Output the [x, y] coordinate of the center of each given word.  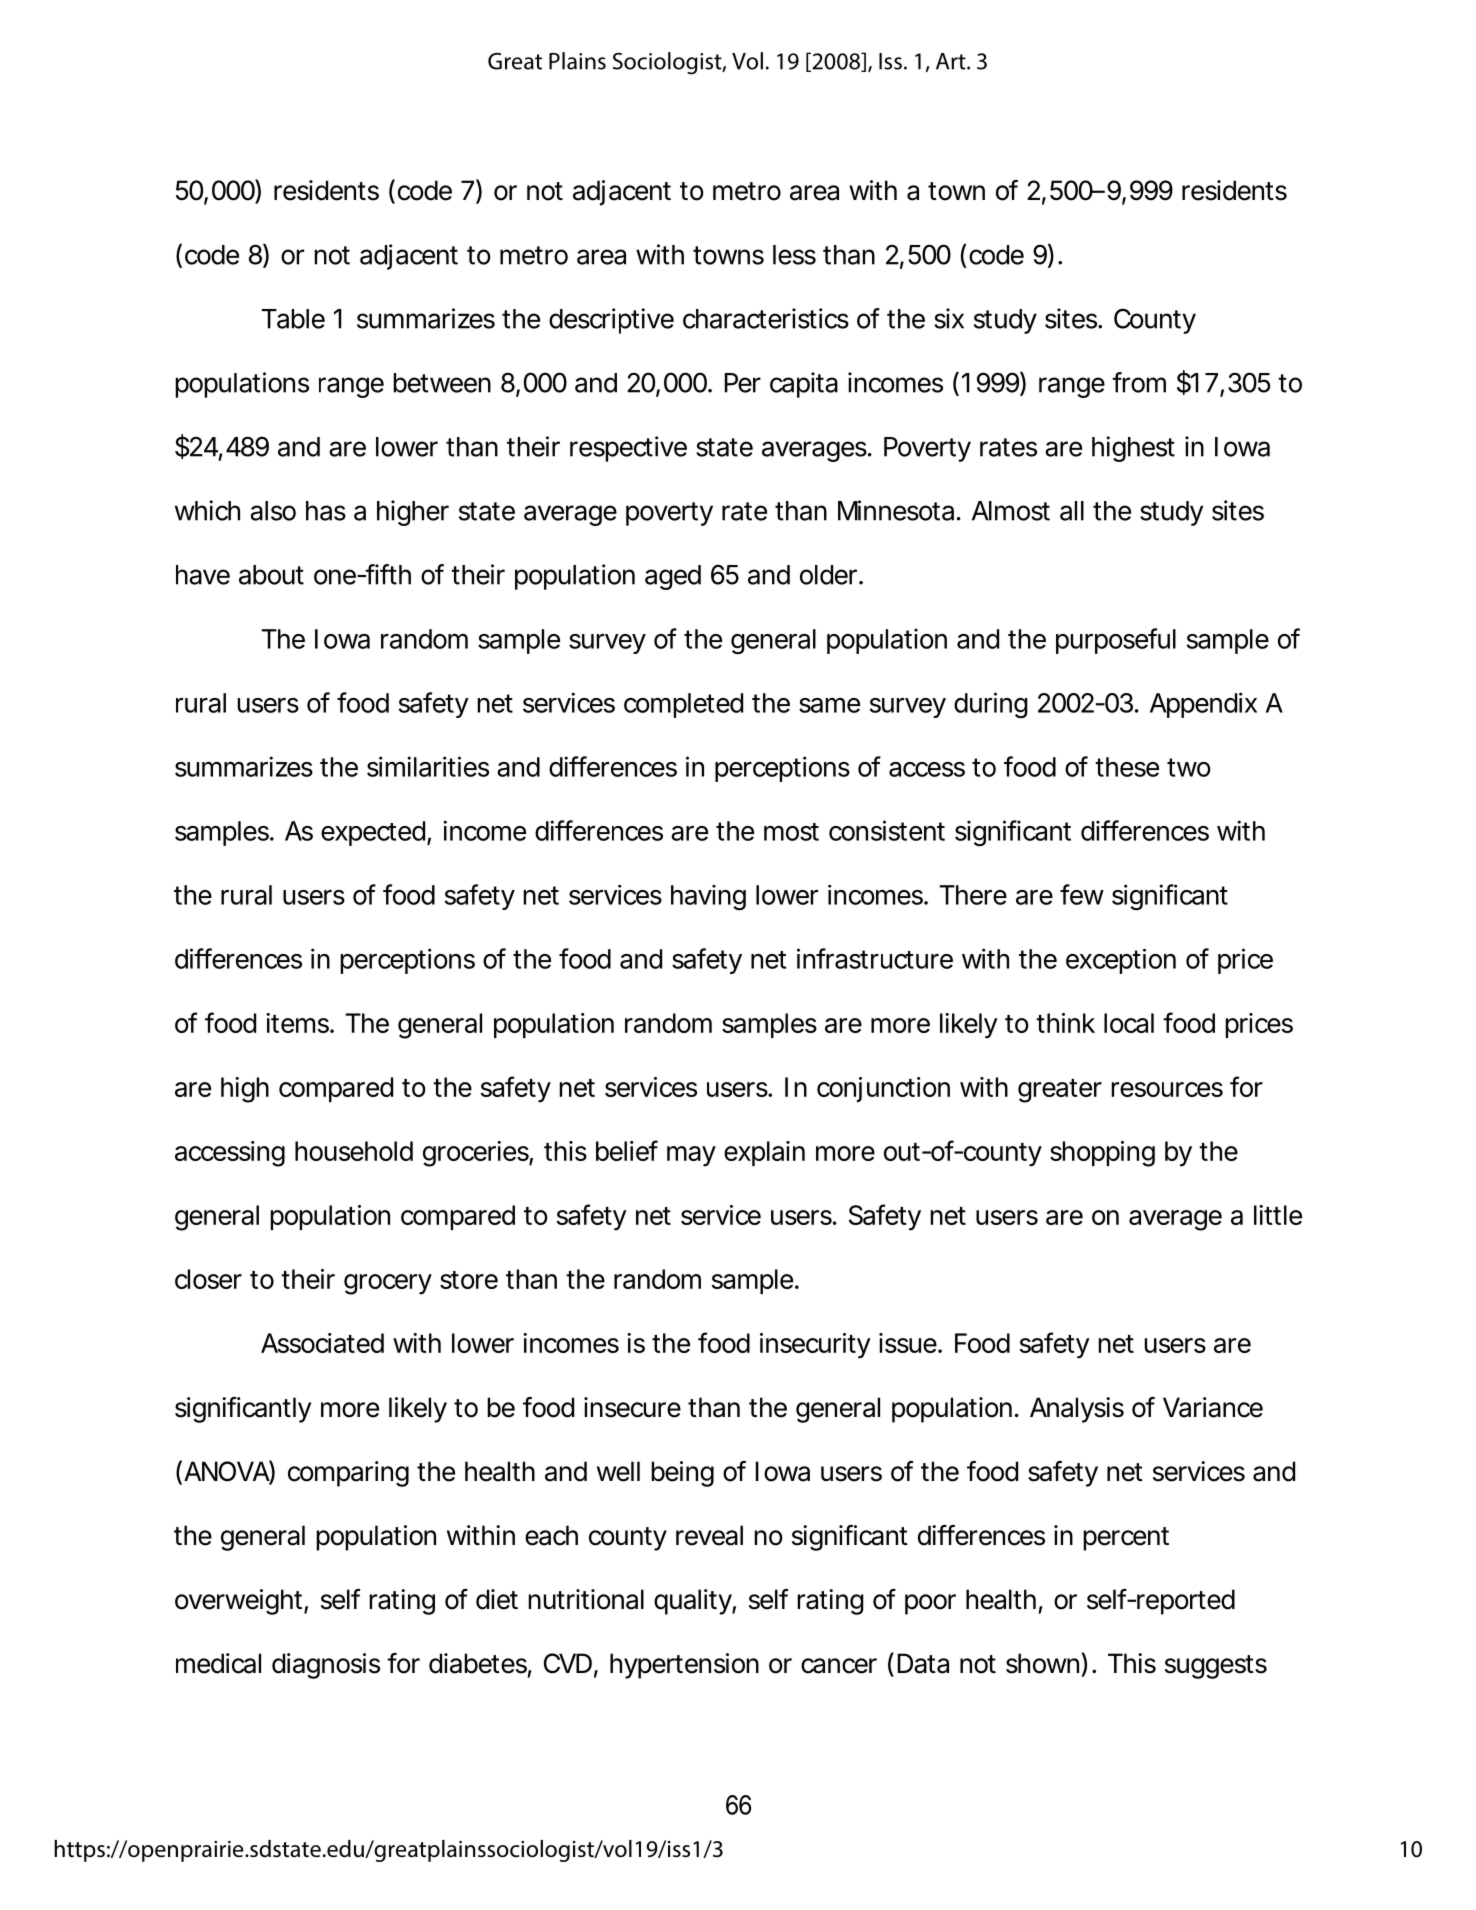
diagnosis [326, 1666]
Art [952, 61]
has [326, 511]
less [794, 255]
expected [373, 833]
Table [293, 319]
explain [764, 1153]
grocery [388, 1284]
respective [628, 449]
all [1072, 511]
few [1082, 894]
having [708, 897]
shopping [1102, 1154]
